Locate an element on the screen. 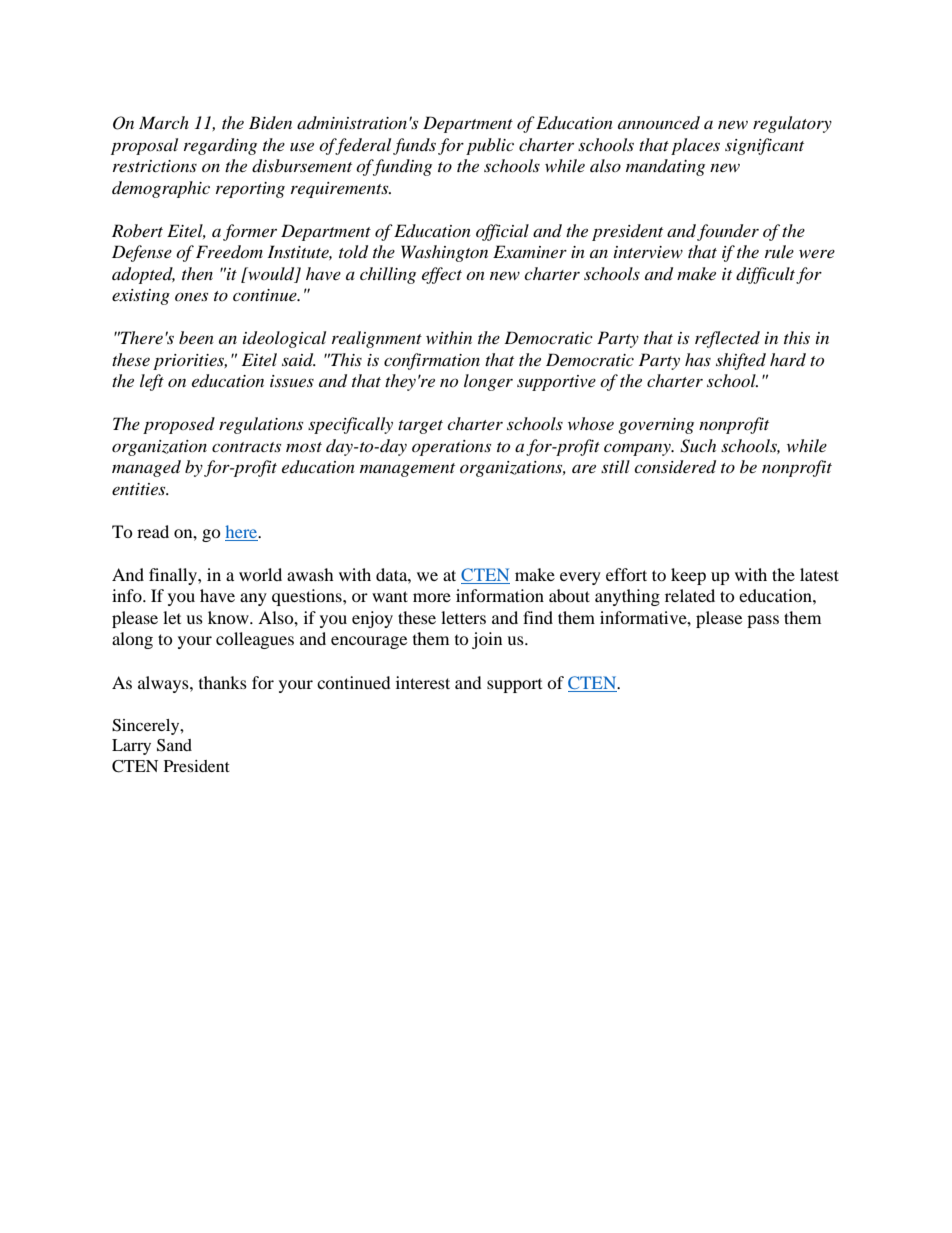 The width and height of the screenshot is (952, 1233). significant is located at coordinates (764, 146).
